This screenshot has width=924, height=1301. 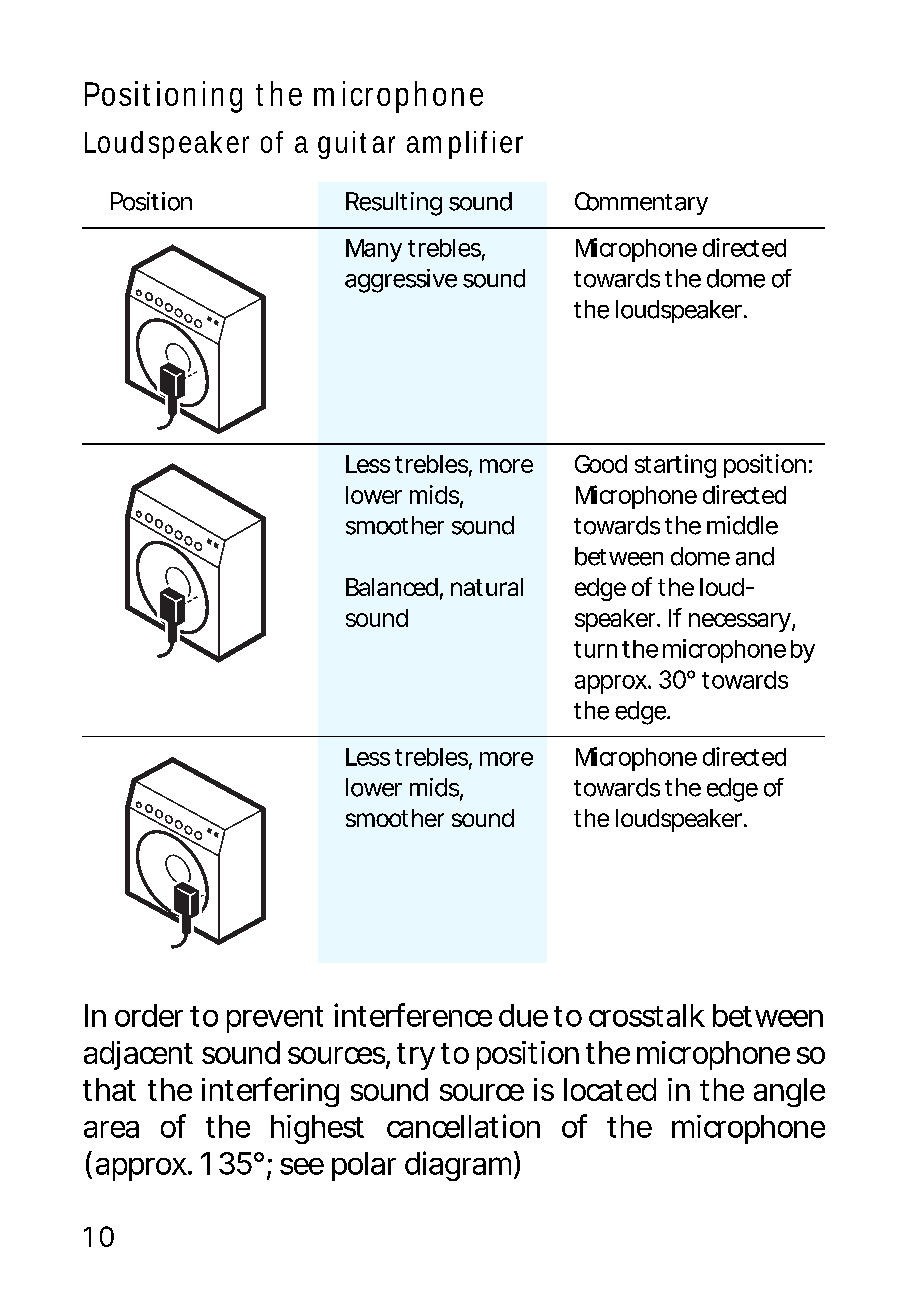 I want to click on Resulting, so click(x=394, y=204).
